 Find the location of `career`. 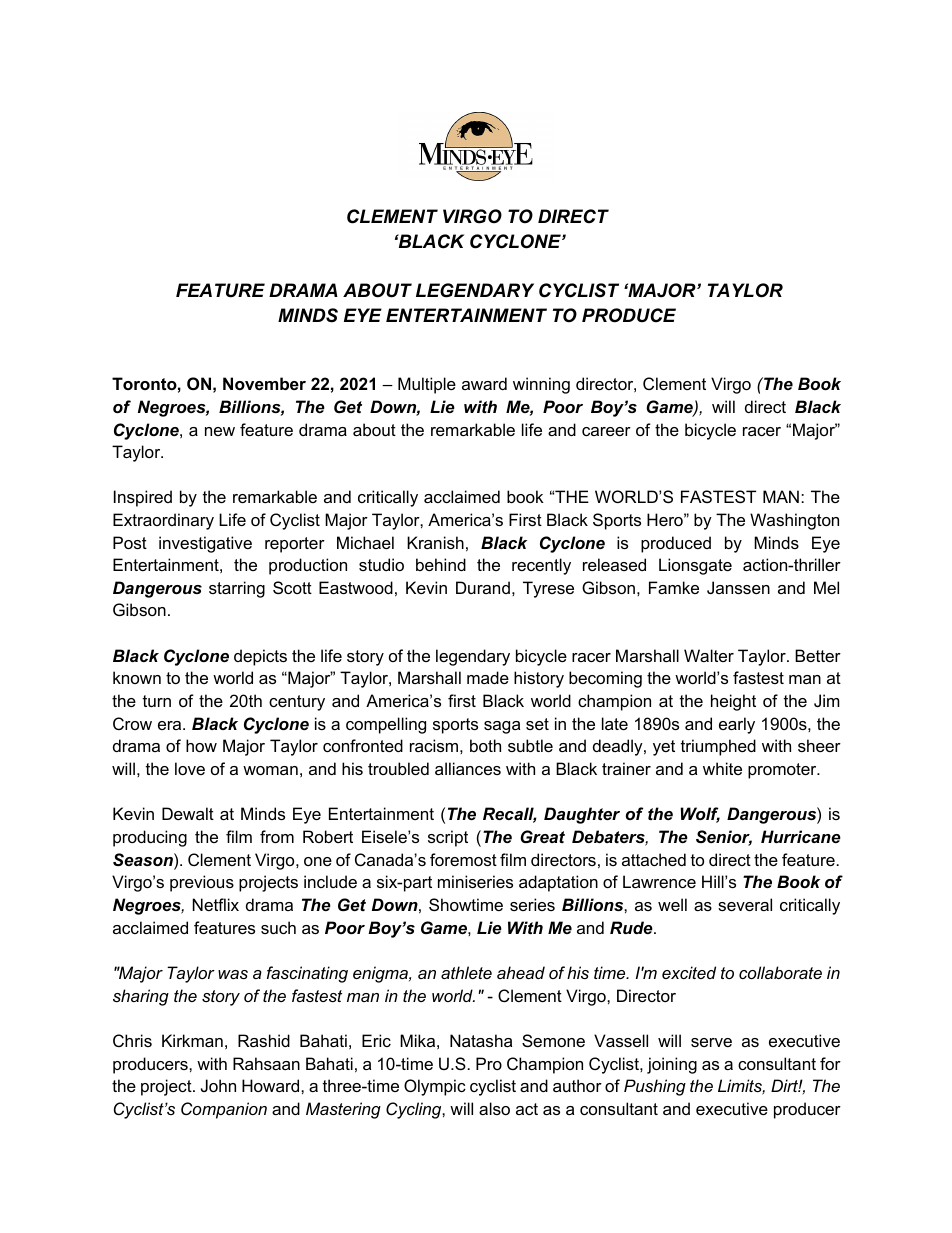

career is located at coordinates (606, 431).
